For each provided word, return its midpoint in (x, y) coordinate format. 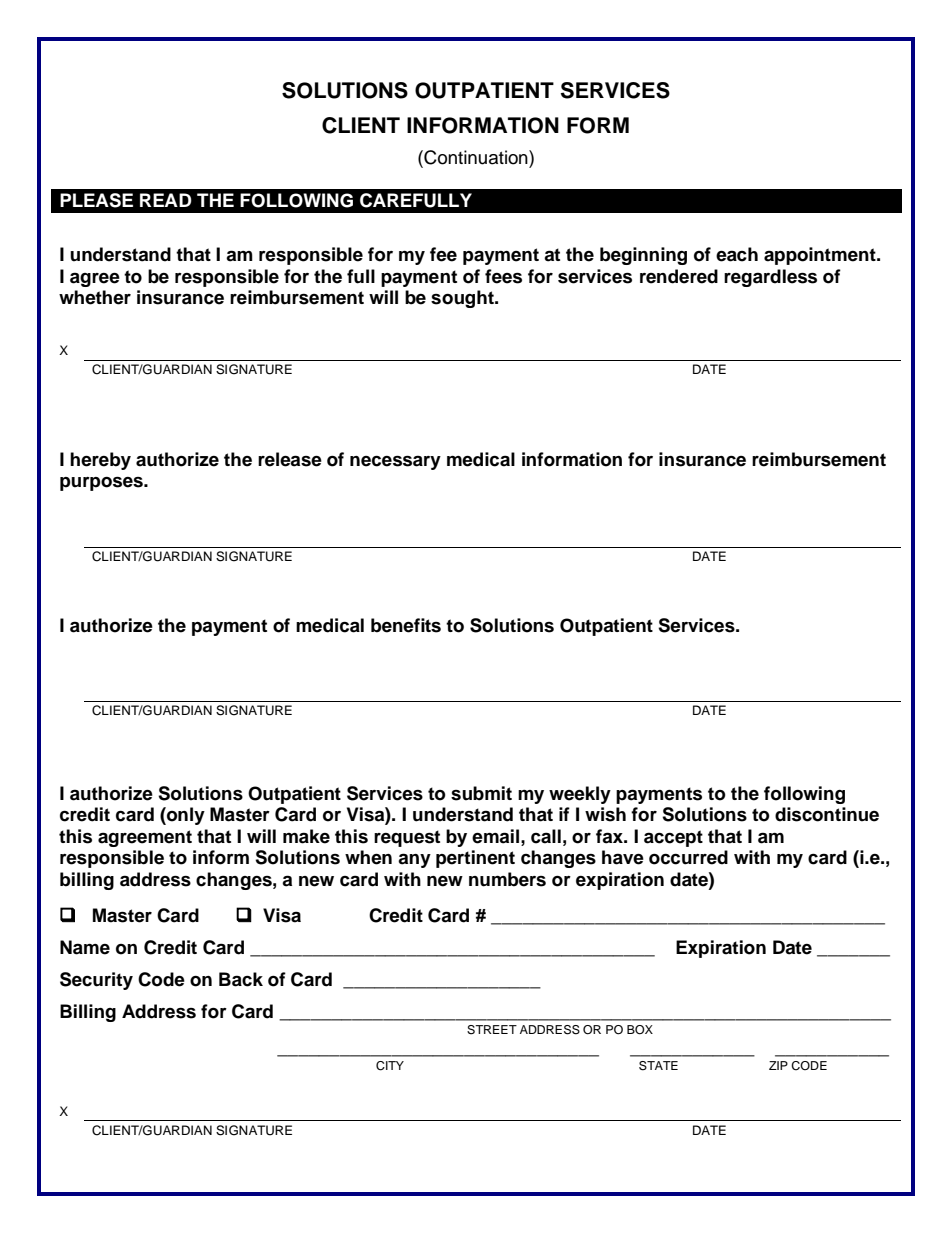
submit (481, 793)
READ (166, 200)
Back (241, 979)
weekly (580, 795)
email (495, 836)
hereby (100, 461)
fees (503, 276)
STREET (492, 1030)
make (306, 836)
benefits (406, 625)
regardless (770, 278)
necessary (395, 462)
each (737, 254)
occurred (688, 857)
